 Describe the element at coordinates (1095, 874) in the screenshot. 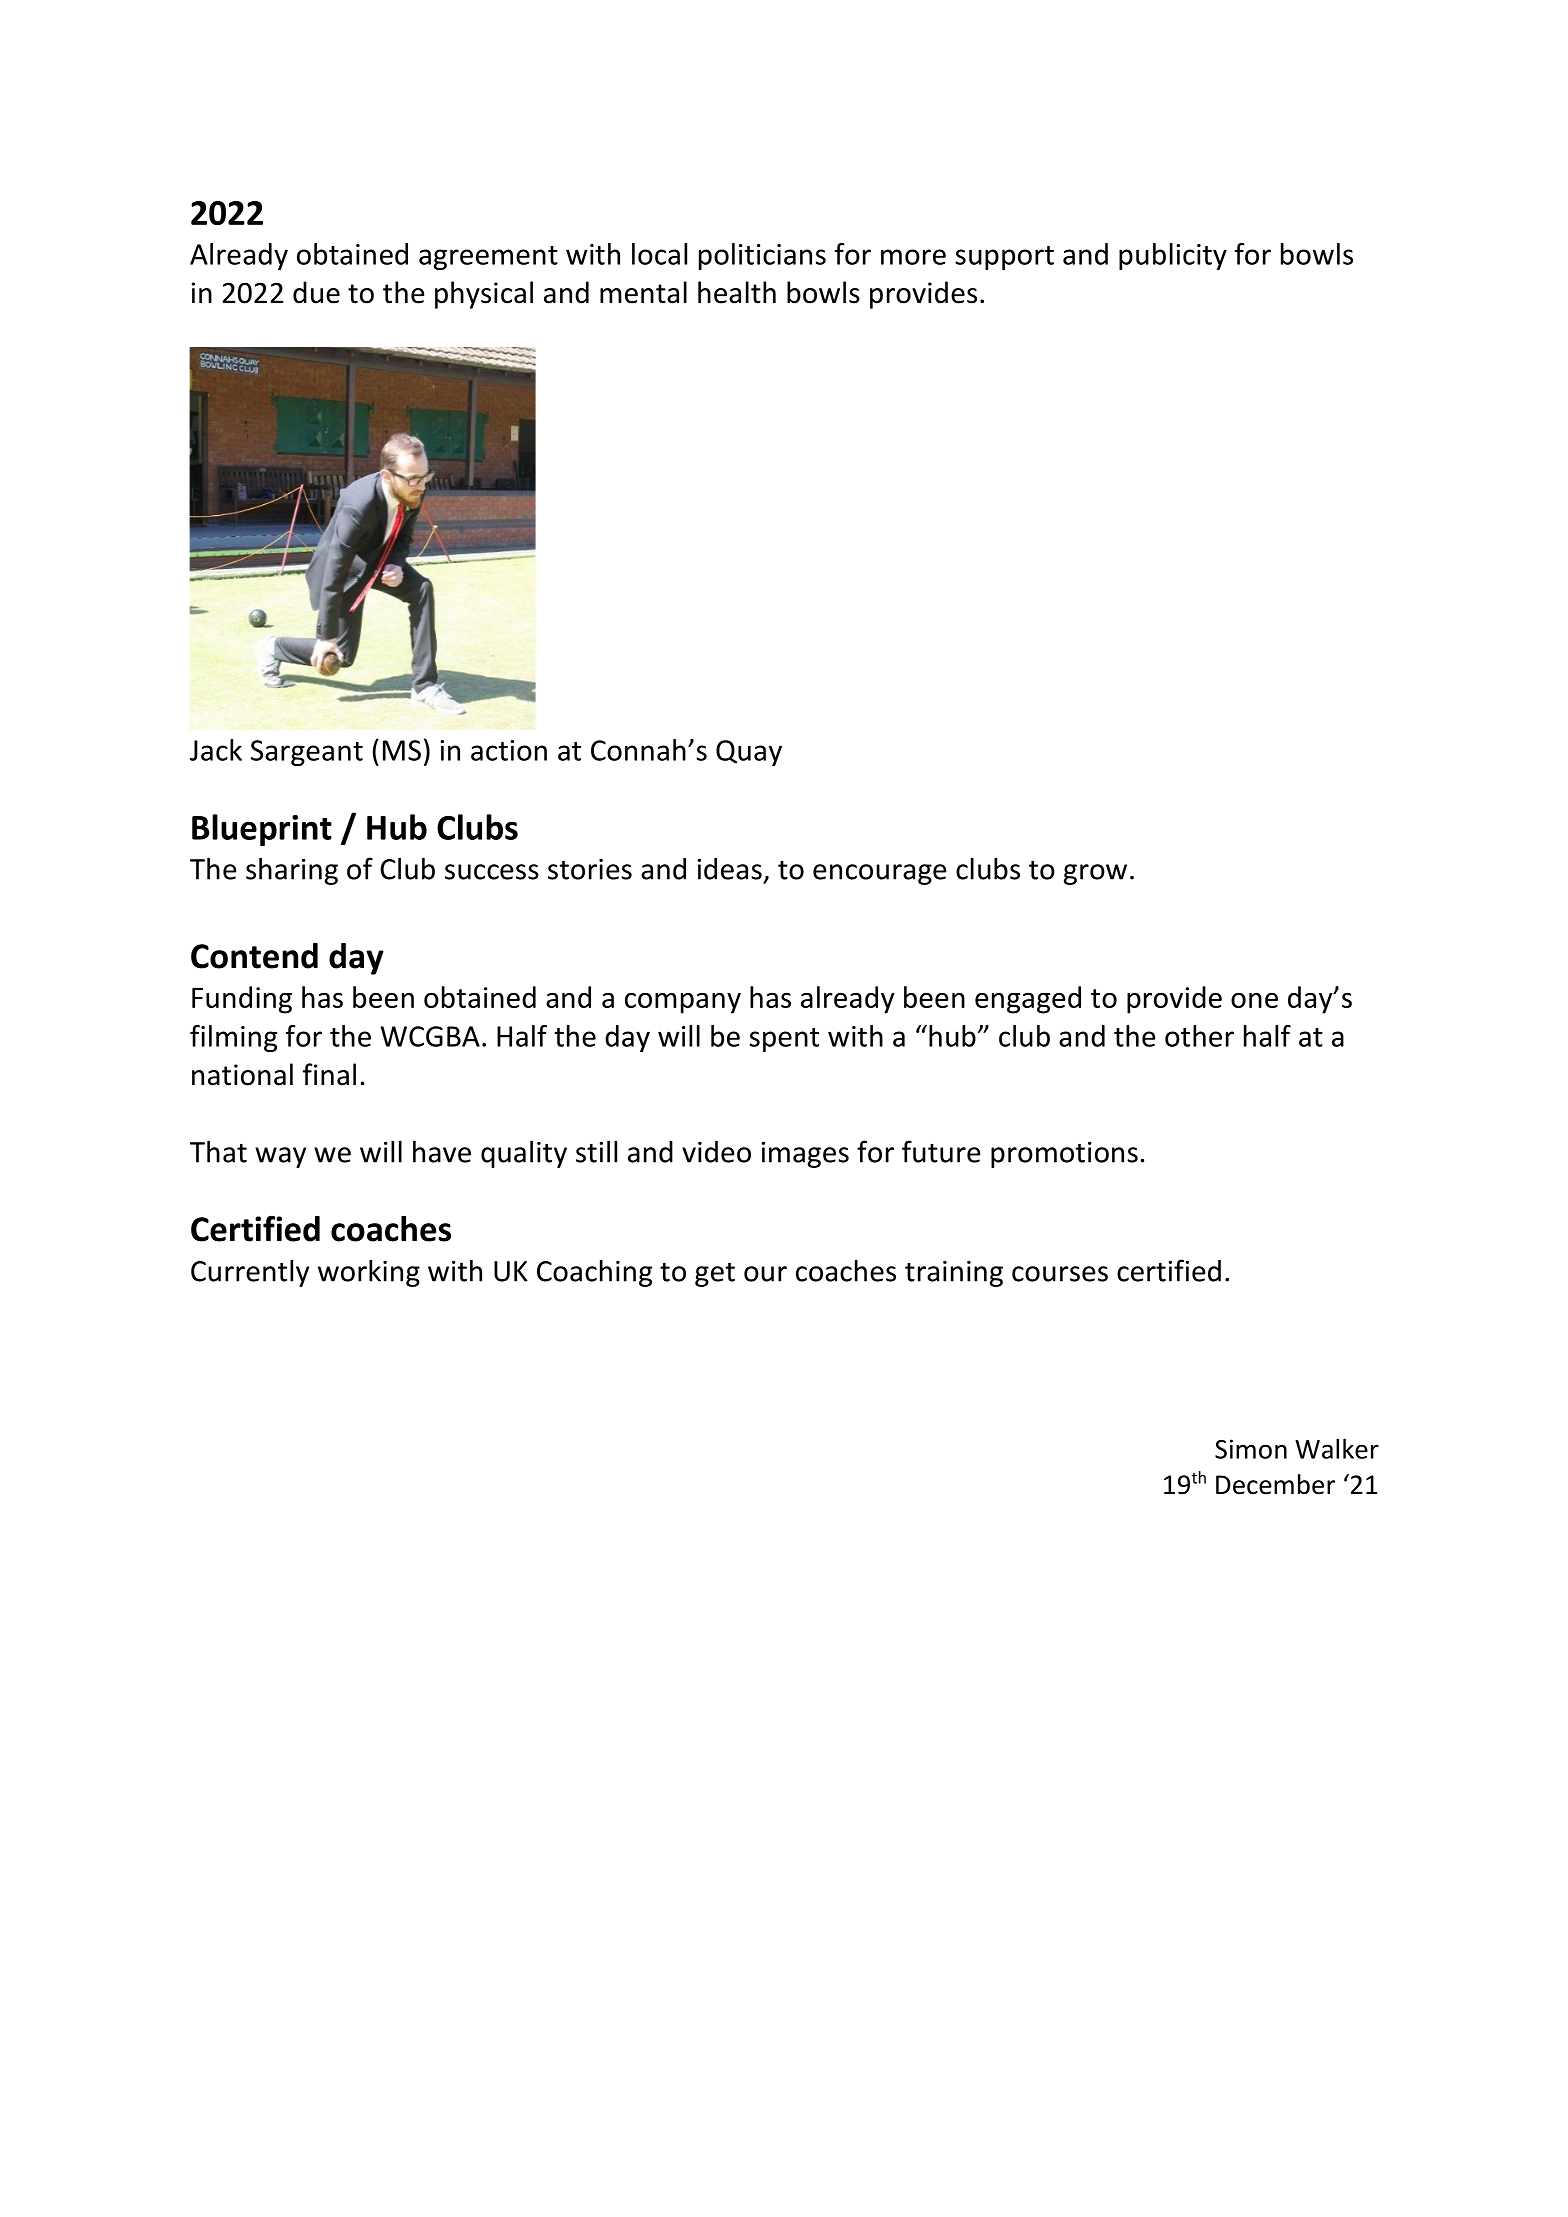

I see `grow` at that location.
